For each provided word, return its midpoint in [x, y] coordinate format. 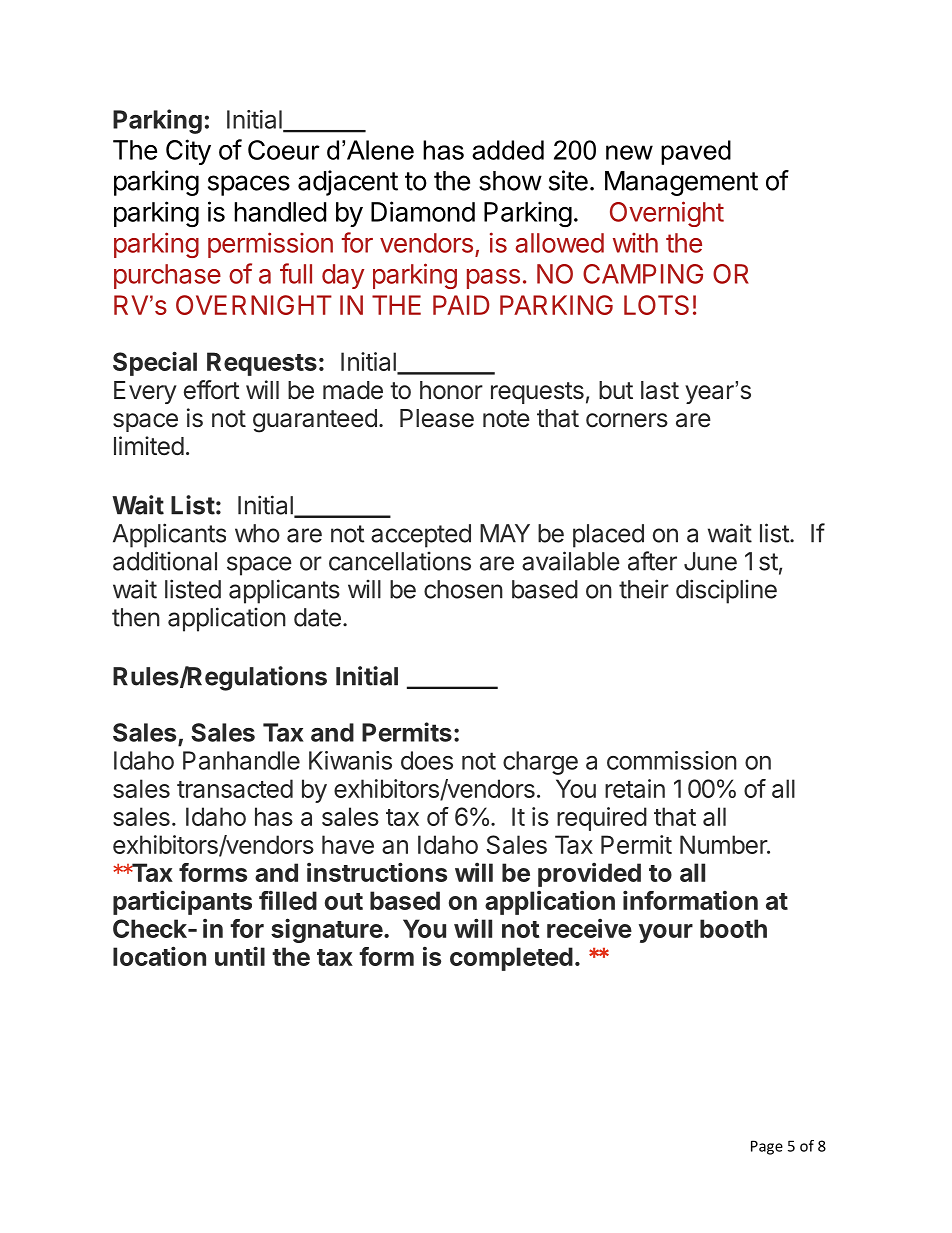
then [136, 617]
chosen [463, 589]
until [240, 956]
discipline [726, 591]
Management [681, 183]
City [188, 152]
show [510, 181]
